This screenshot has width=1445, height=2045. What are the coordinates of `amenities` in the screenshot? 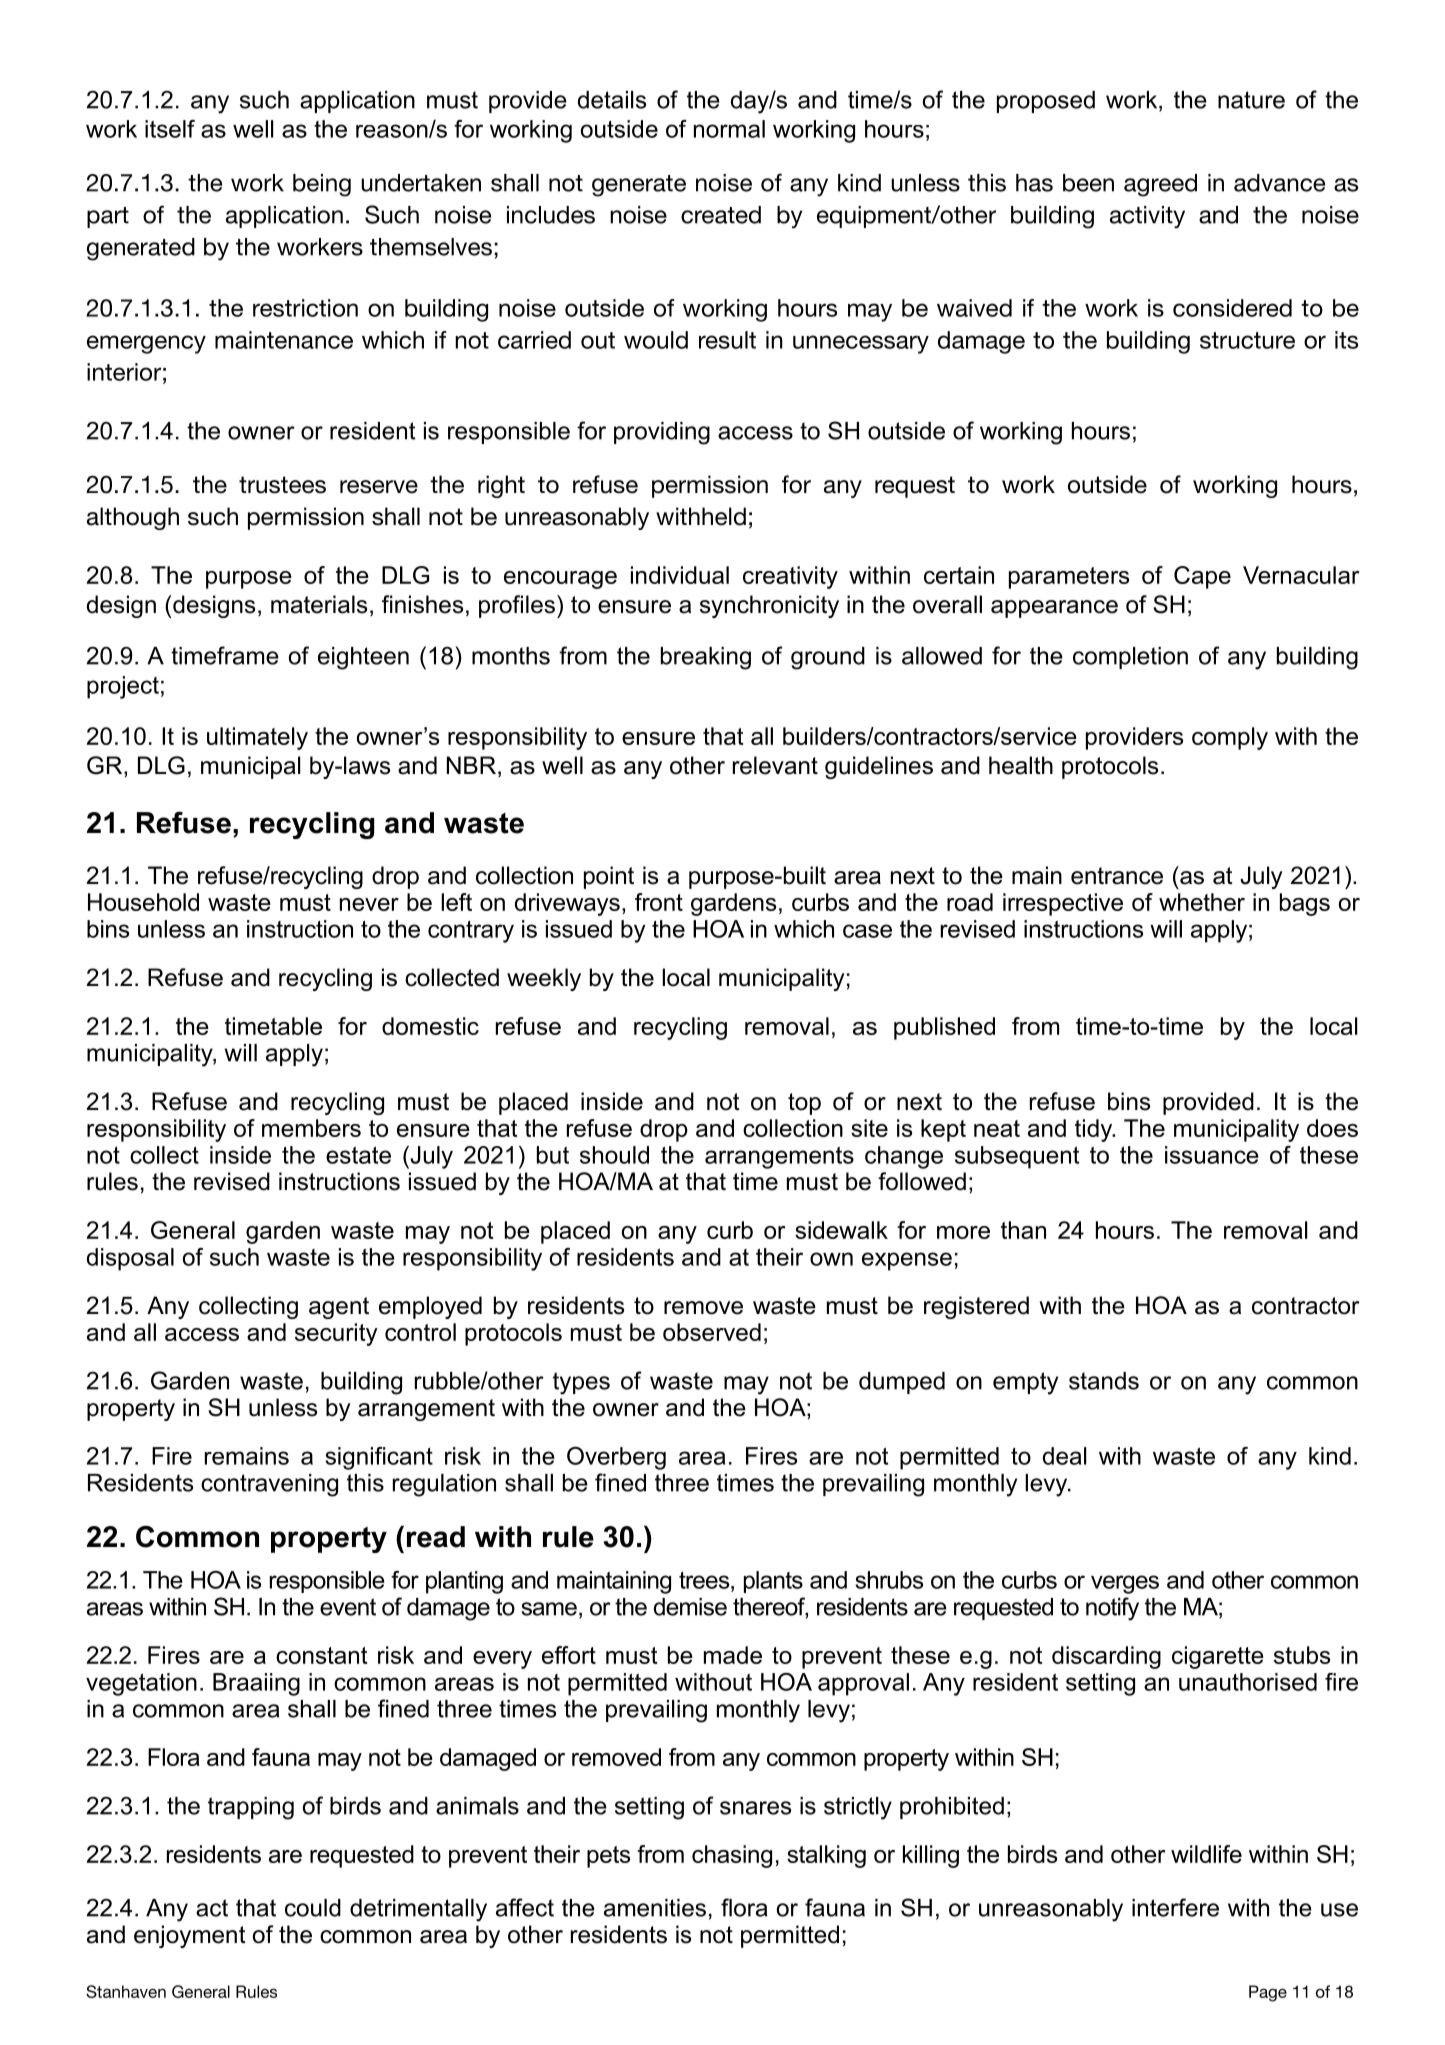 It's located at (655, 1908).
